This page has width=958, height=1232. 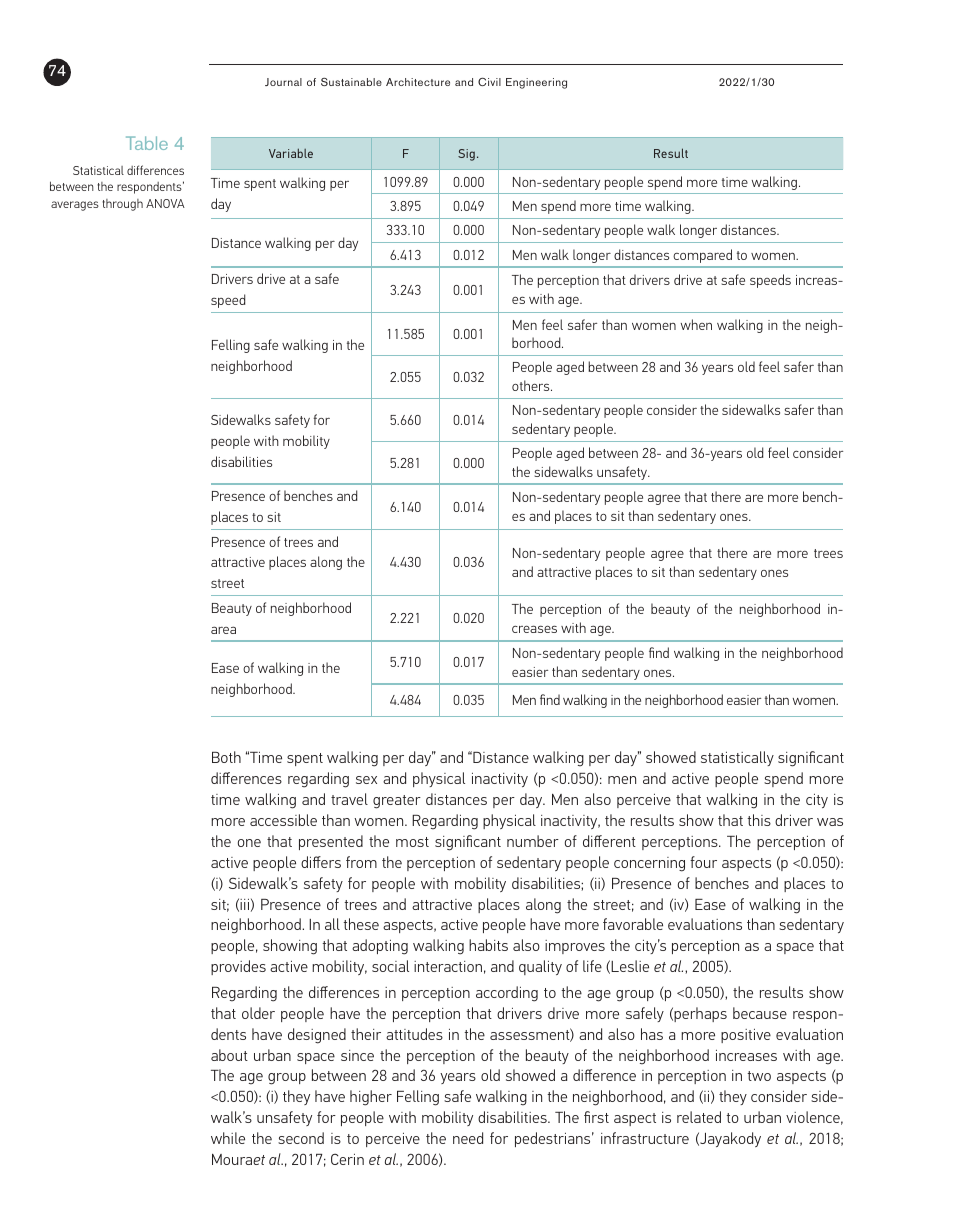 What do you see at coordinates (223, 630) in the page?
I see `area` at bounding box center [223, 630].
